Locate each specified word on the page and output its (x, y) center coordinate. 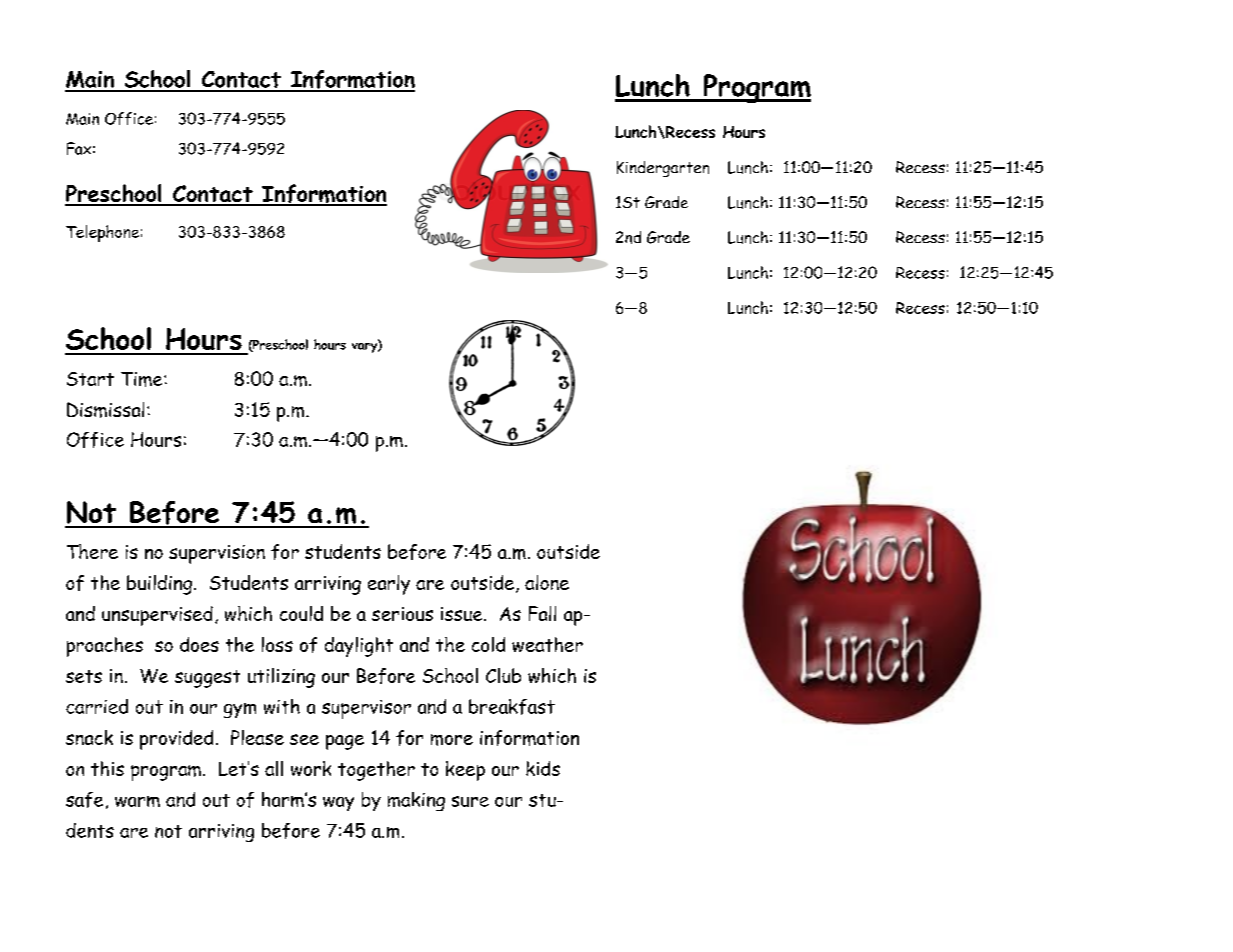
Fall (542, 613)
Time (143, 379)
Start (90, 379)
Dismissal (105, 410)
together (376, 771)
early (389, 585)
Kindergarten (663, 169)
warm (137, 801)
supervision (217, 554)
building (159, 585)
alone (547, 582)
